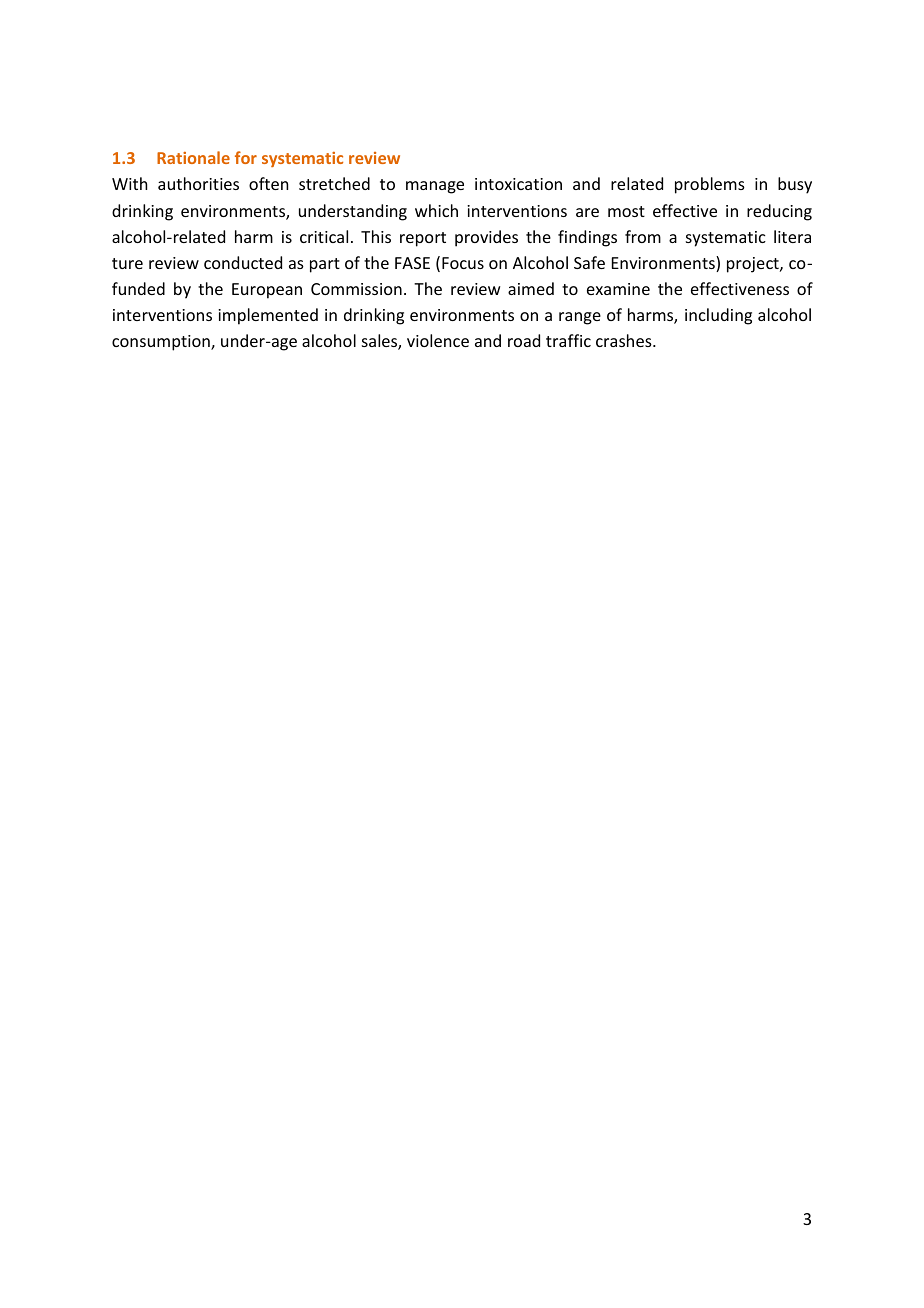 The height and width of the document is (1308, 924). Describe the element at coordinates (436, 210) in the document. I see `which` at that location.
